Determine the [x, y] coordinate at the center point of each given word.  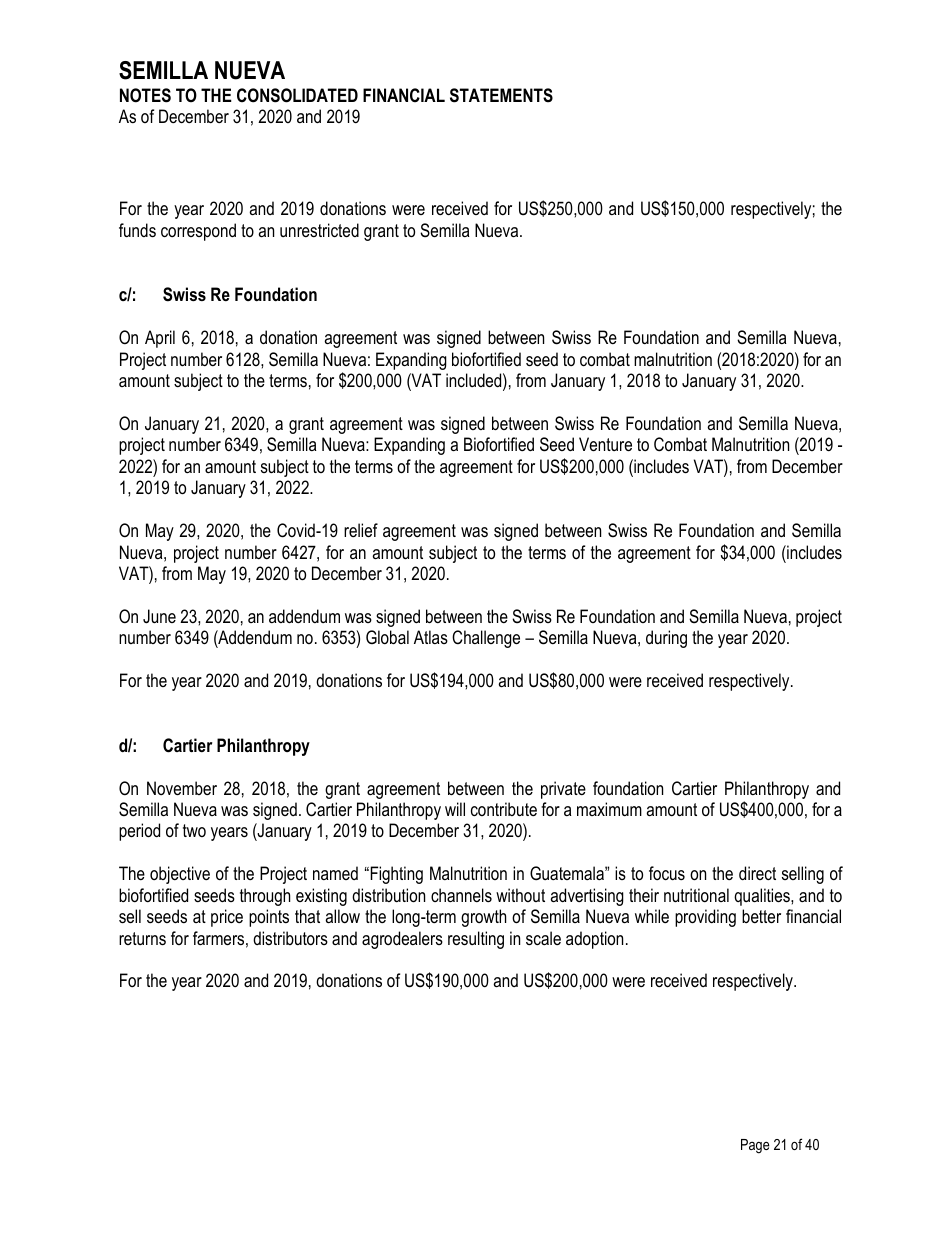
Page [755, 1146]
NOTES [145, 95]
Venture [605, 444]
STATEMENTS [501, 95]
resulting [476, 940]
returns [142, 939]
